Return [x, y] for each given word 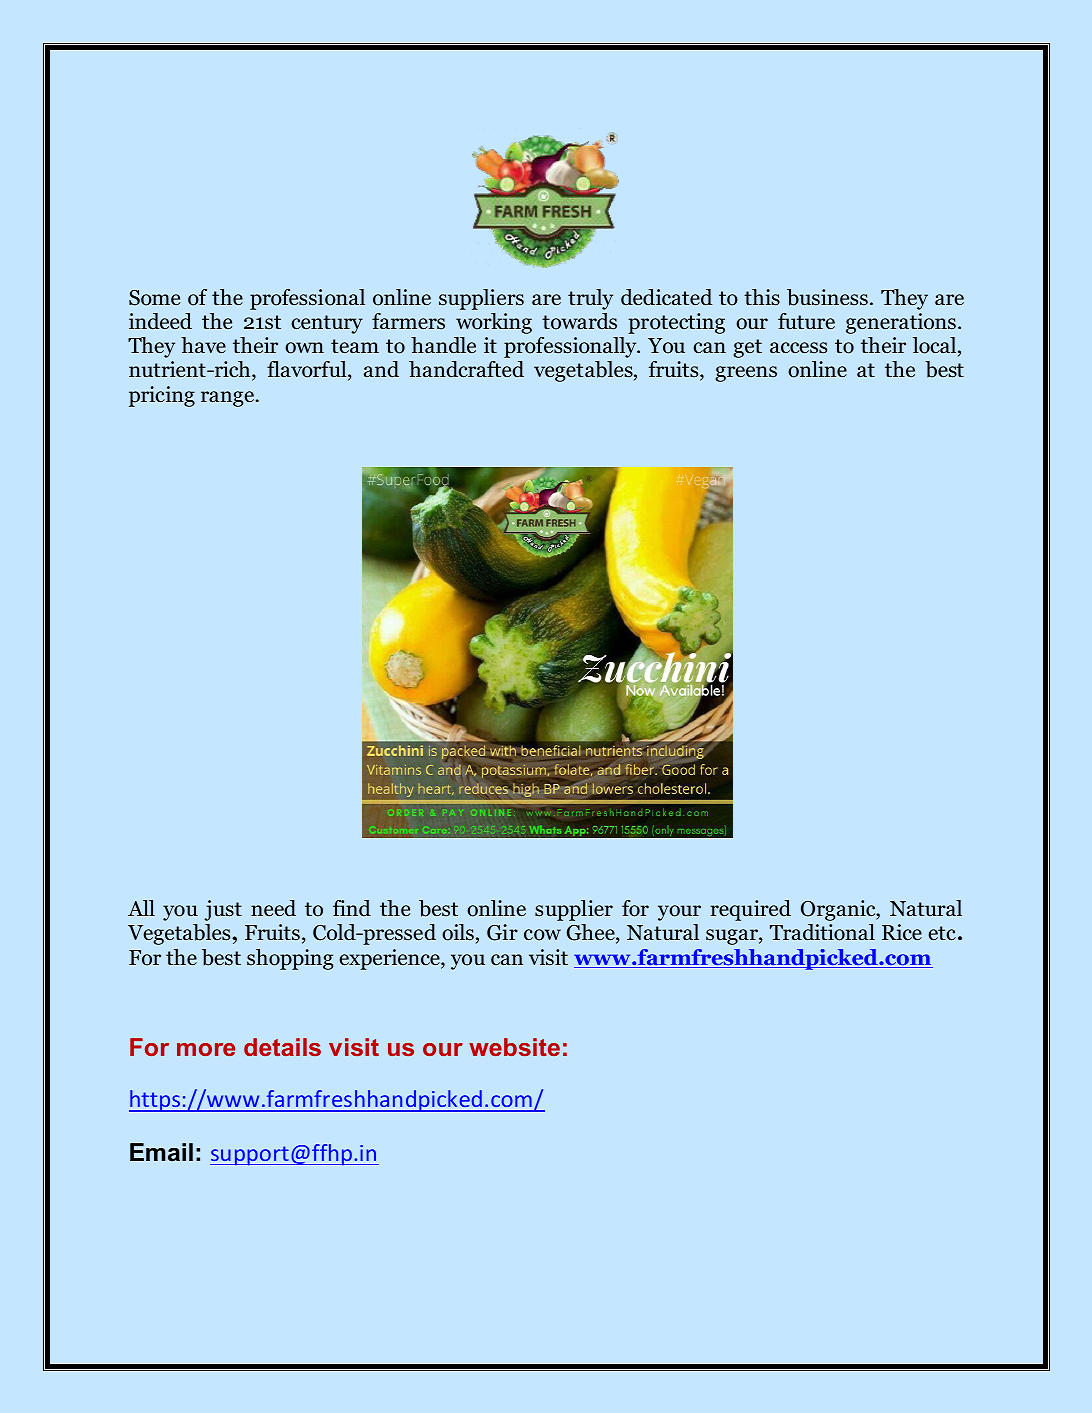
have [203, 345]
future [806, 321]
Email [161, 1152]
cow [542, 935]
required [751, 910]
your [679, 913]
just [223, 910]
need [273, 908]
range [227, 399]
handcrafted [466, 369]
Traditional [822, 932]
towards [579, 321]
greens [746, 374]
